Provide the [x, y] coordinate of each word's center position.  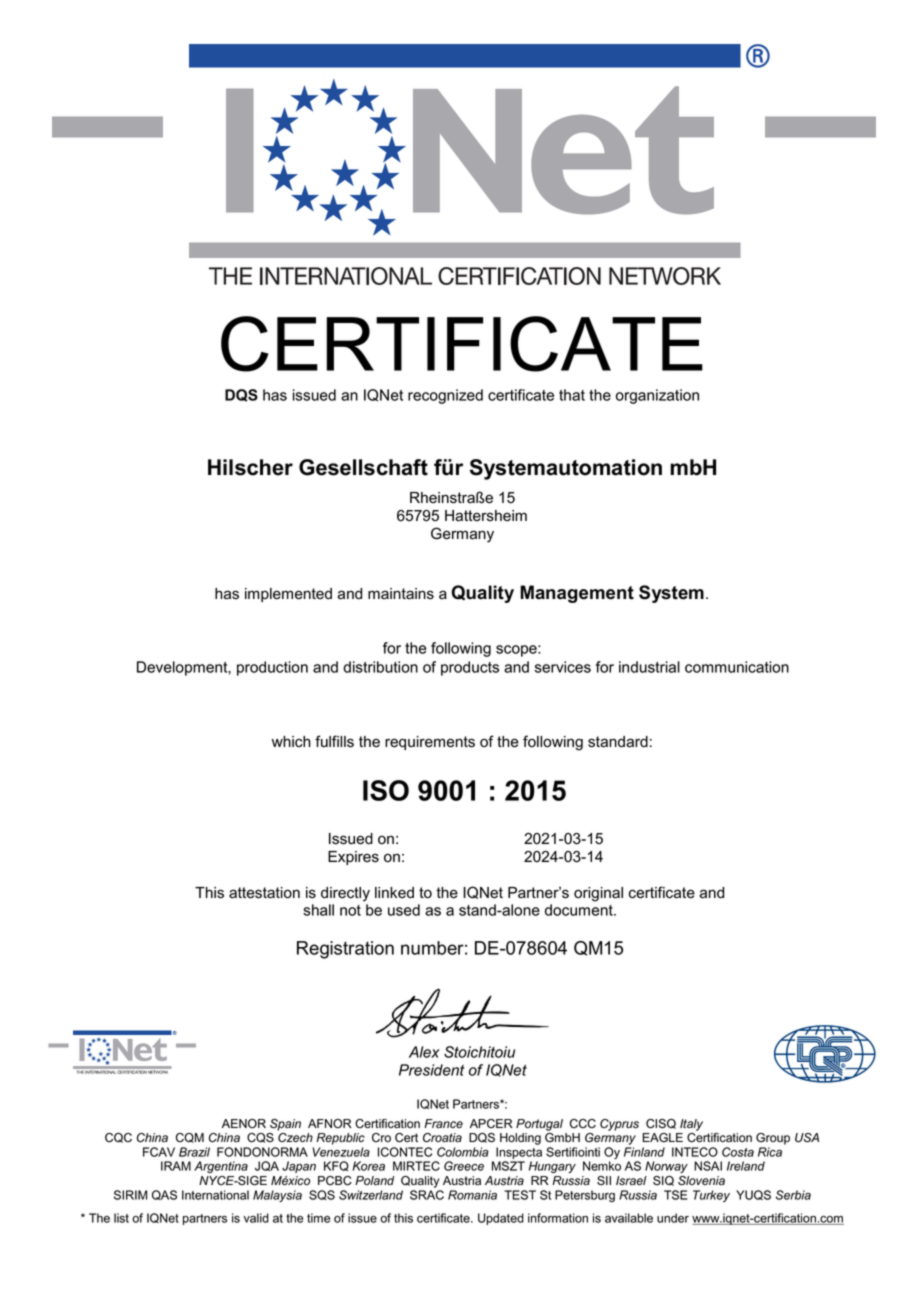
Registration [345, 950]
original [598, 894]
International [215, 1195]
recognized [445, 396]
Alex [424, 1052]
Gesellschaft [363, 467]
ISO [386, 790]
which [291, 742]
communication [737, 667]
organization [657, 396]
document [580, 910]
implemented [288, 595]
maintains [401, 594]
